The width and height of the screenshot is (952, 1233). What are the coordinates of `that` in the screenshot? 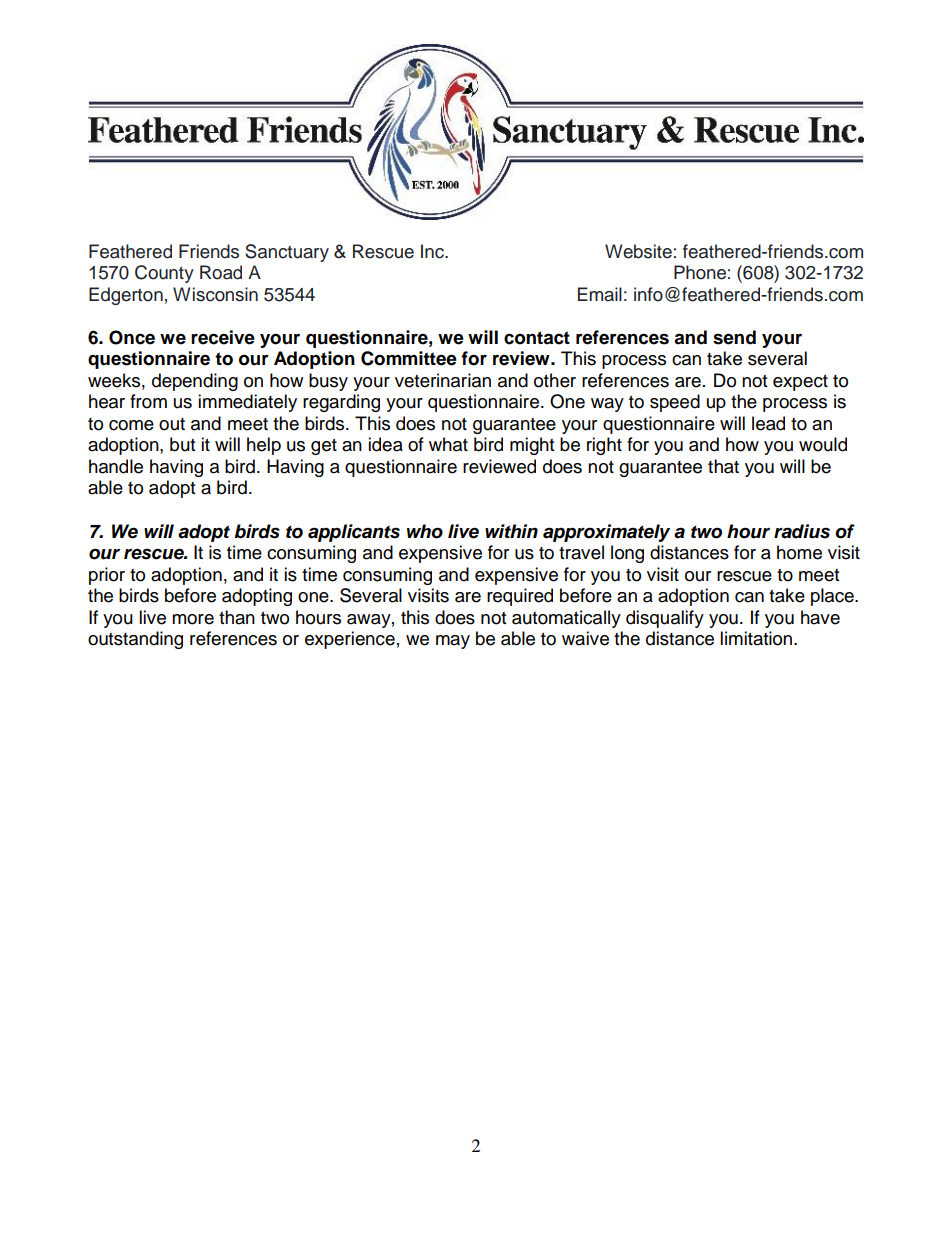 It's located at (723, 466).
